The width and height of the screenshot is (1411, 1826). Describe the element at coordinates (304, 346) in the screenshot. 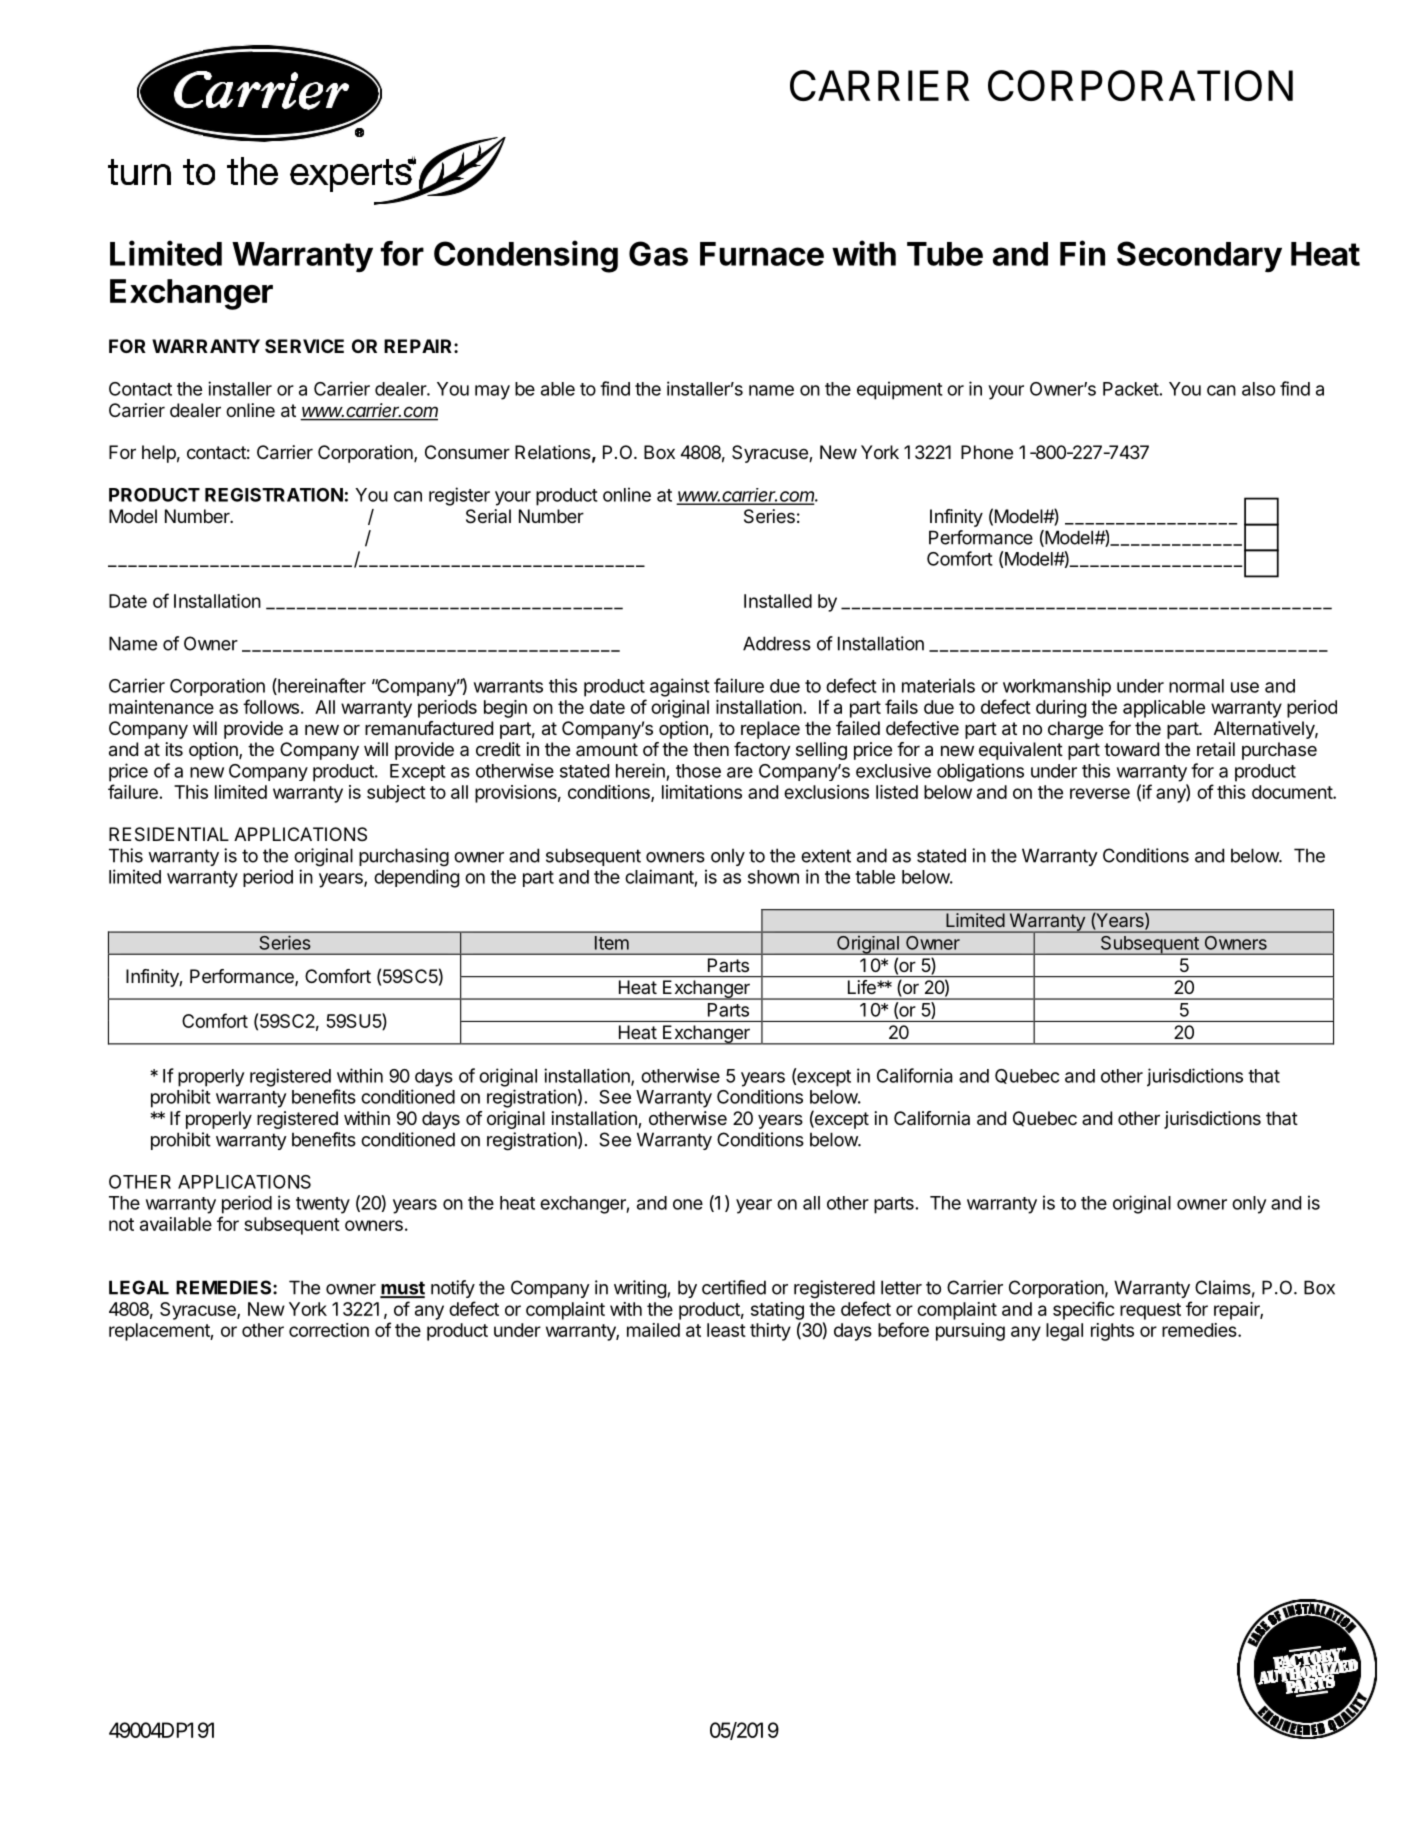

I see `SERVICE` at that location.
